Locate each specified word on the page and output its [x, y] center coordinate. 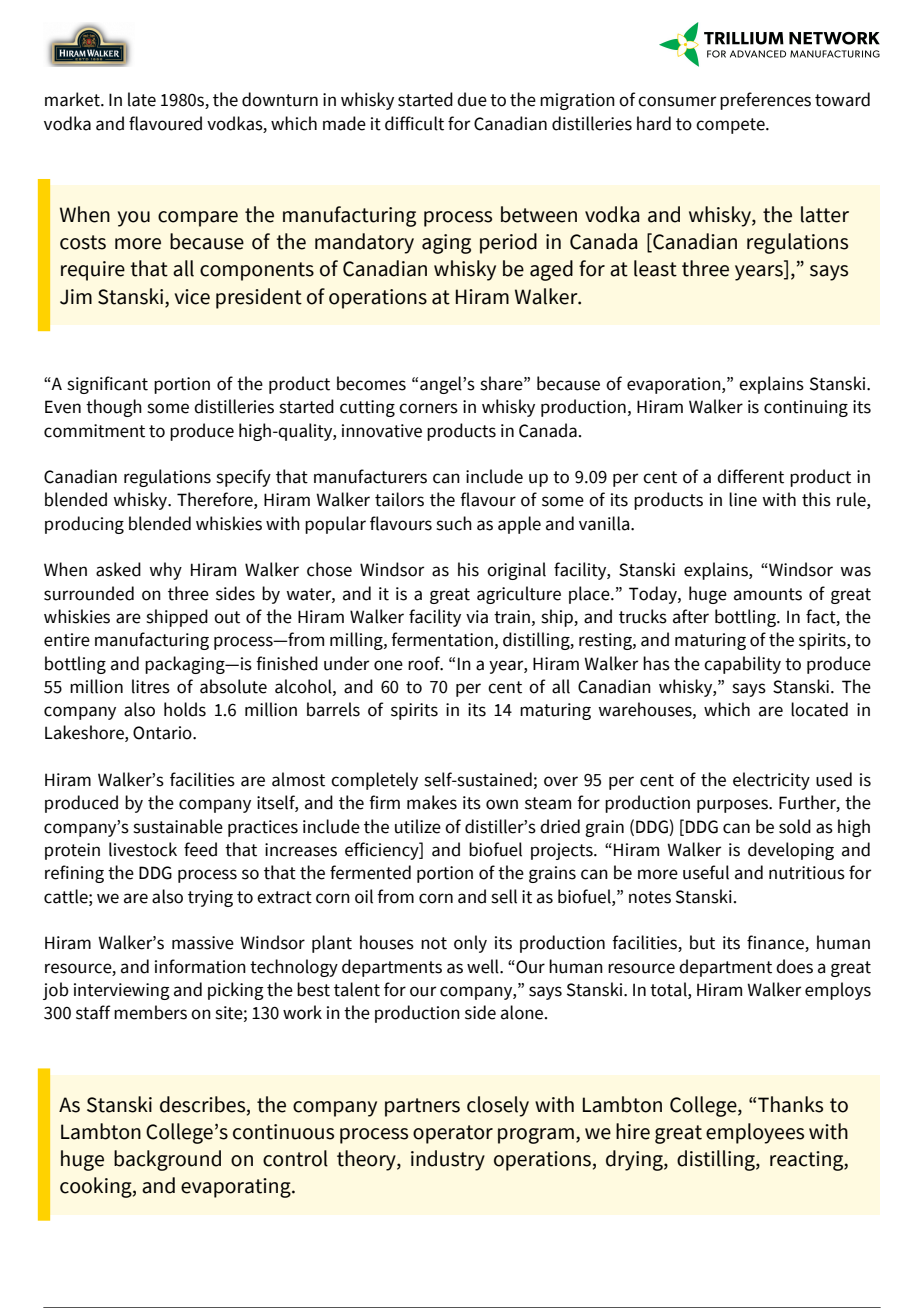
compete [731, 126]
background [167, 1160]
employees [755, 1133]
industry [448, 1160]
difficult [414, 123]
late [142, 99]
